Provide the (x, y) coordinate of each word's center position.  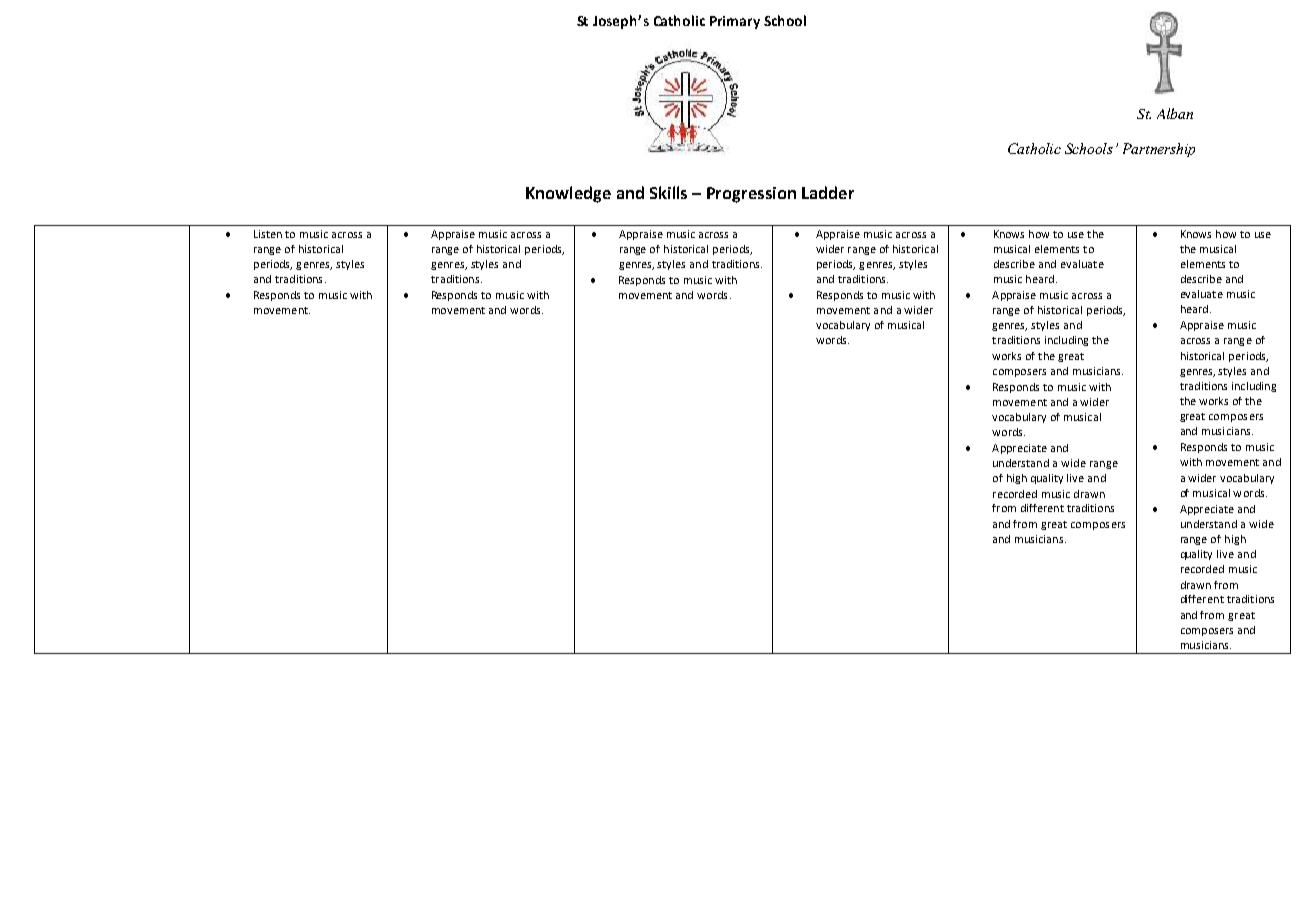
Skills (668, 192)
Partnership (1159, 150)
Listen (268, 234)
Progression (751, 195)
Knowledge (568, 194)
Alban (1175, 113)
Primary (735, 22)
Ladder (828, 192)
